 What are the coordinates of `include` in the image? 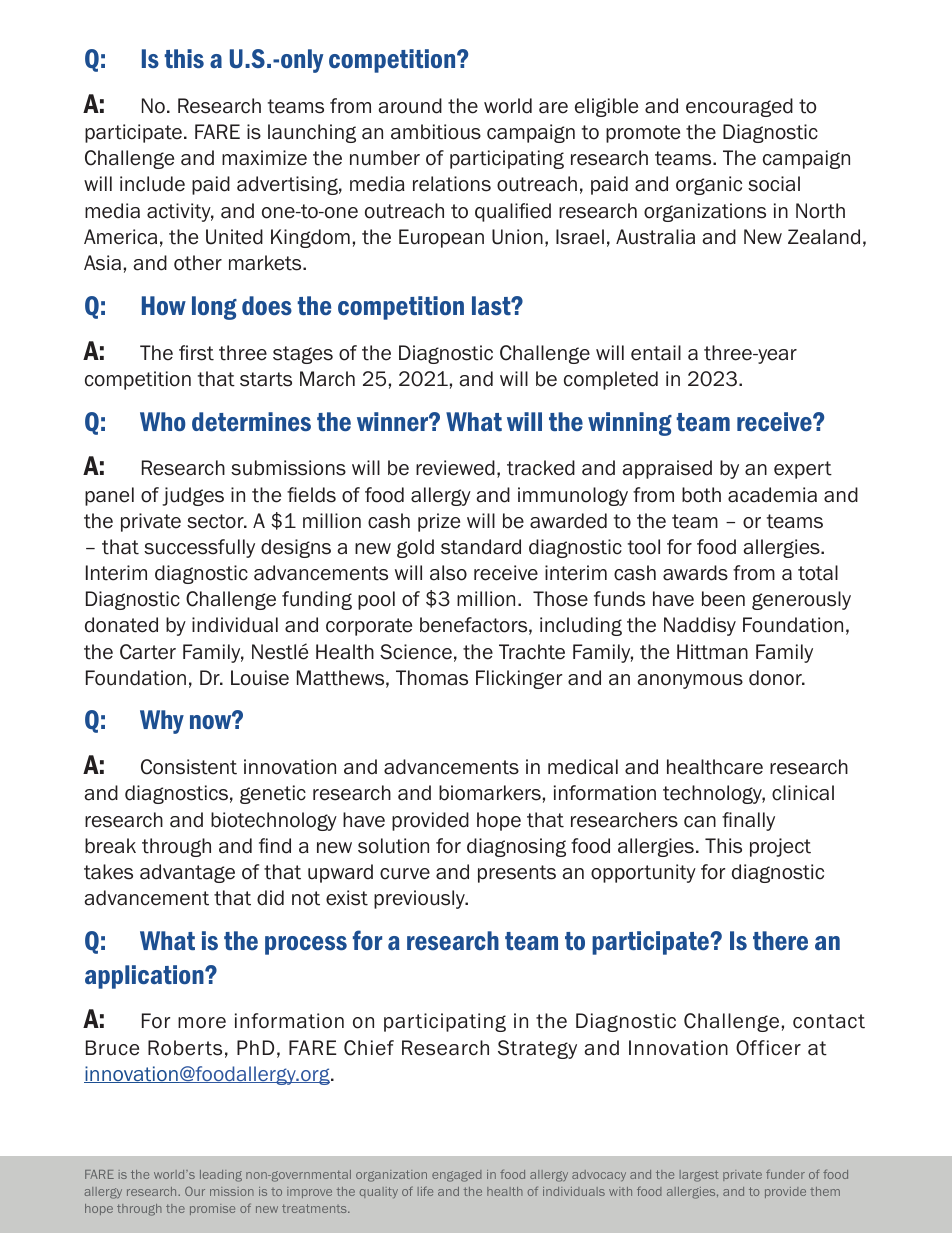 It's located at (152, 184).
